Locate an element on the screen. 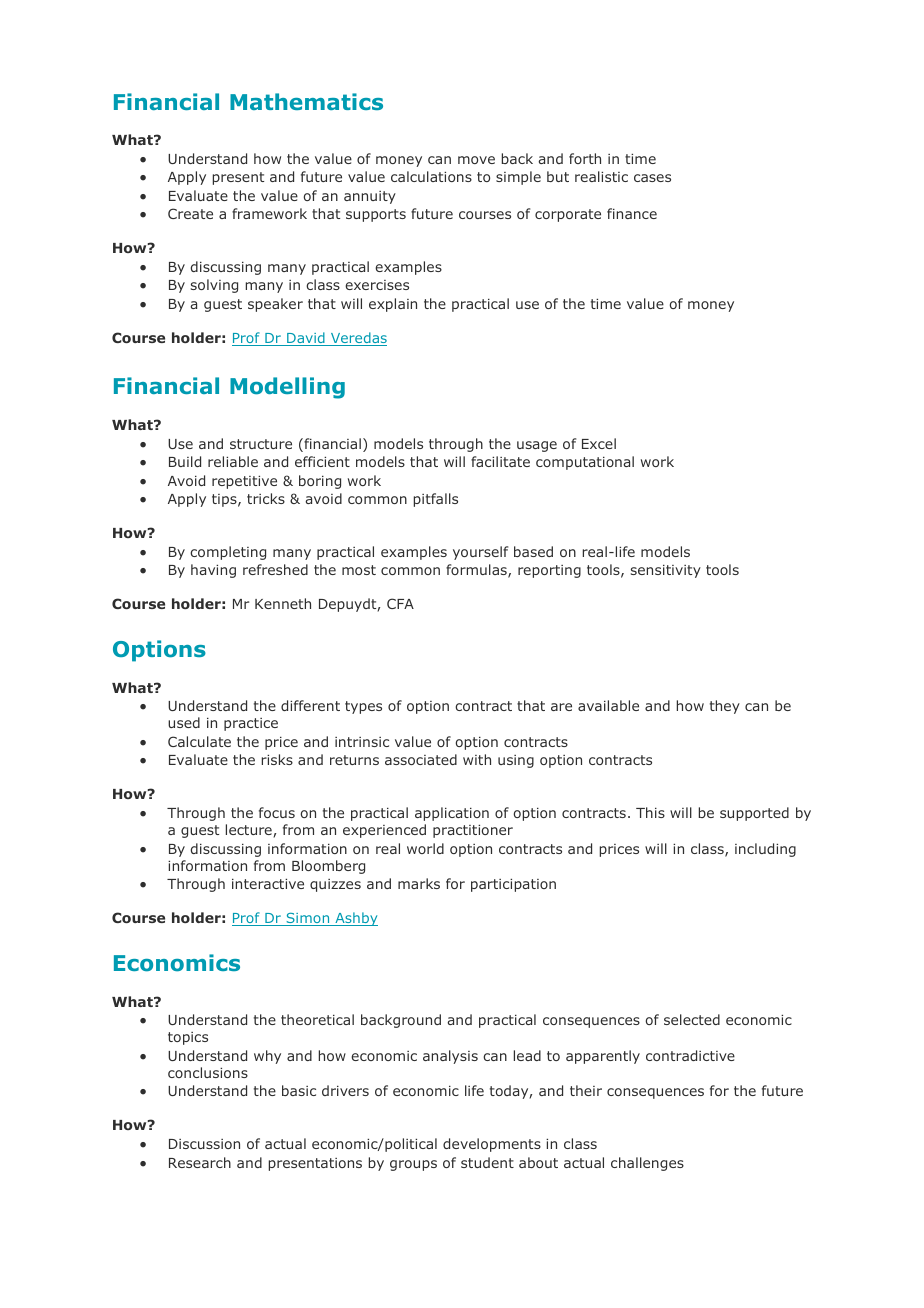 The height and width of the screenshot is (1308, 924). Mathematics is located at coordinates (306, 101).
